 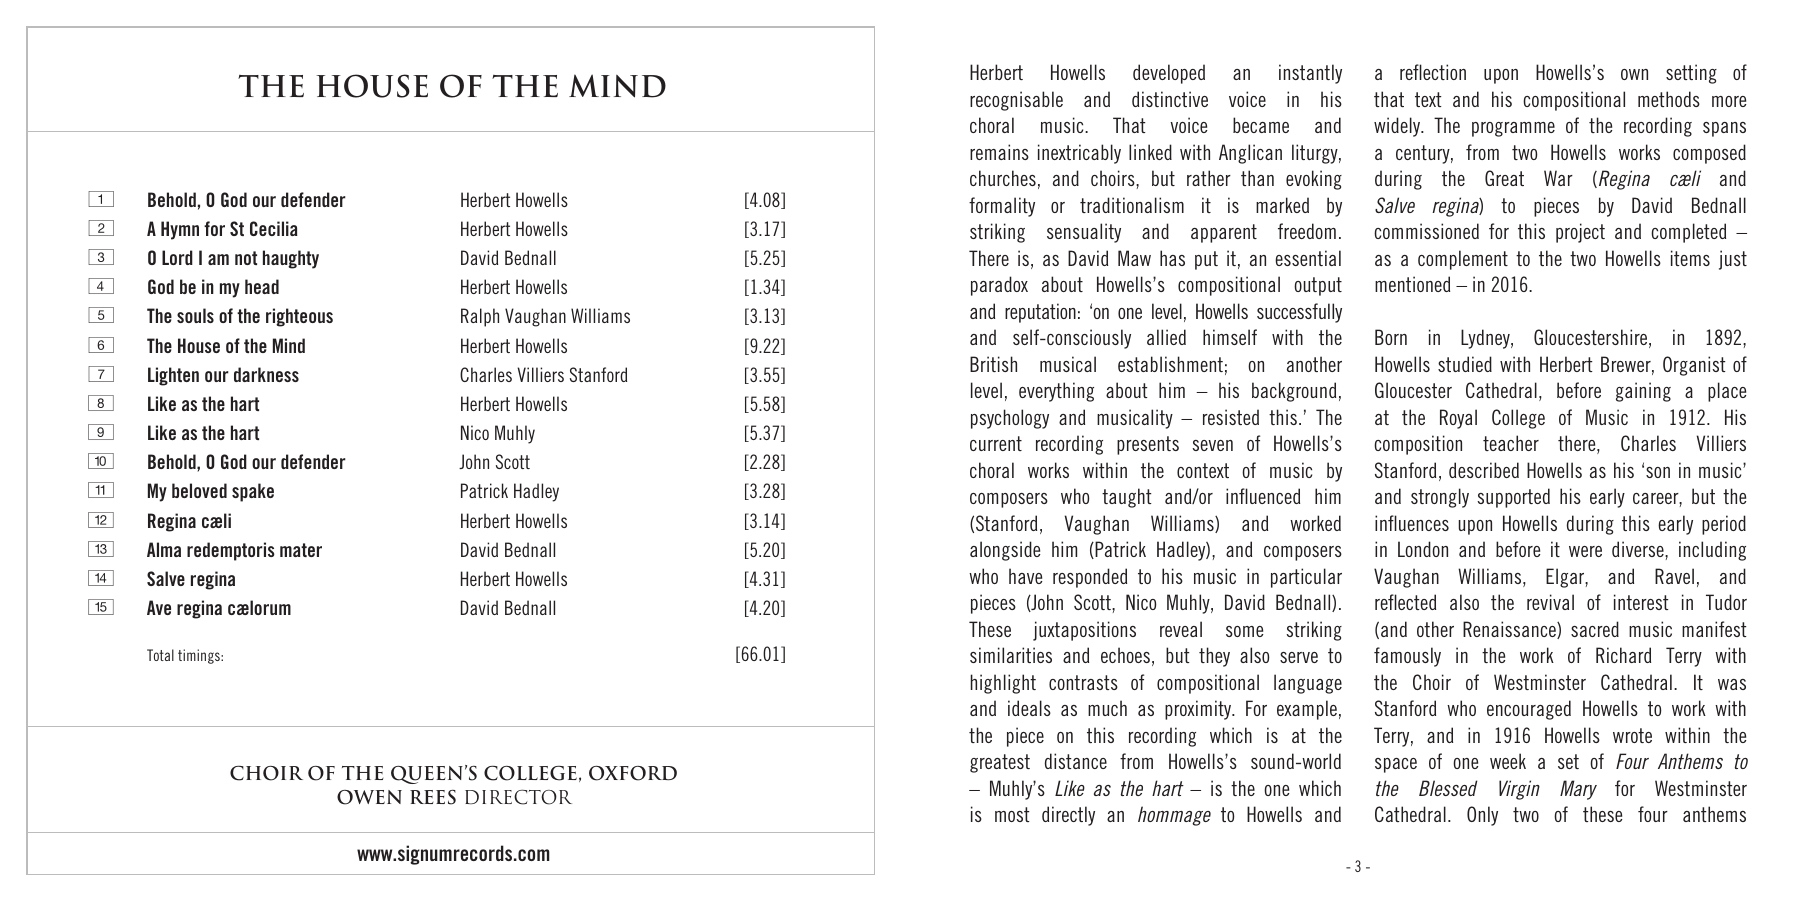 I want to click on most, so click(x=1012, y=814).
